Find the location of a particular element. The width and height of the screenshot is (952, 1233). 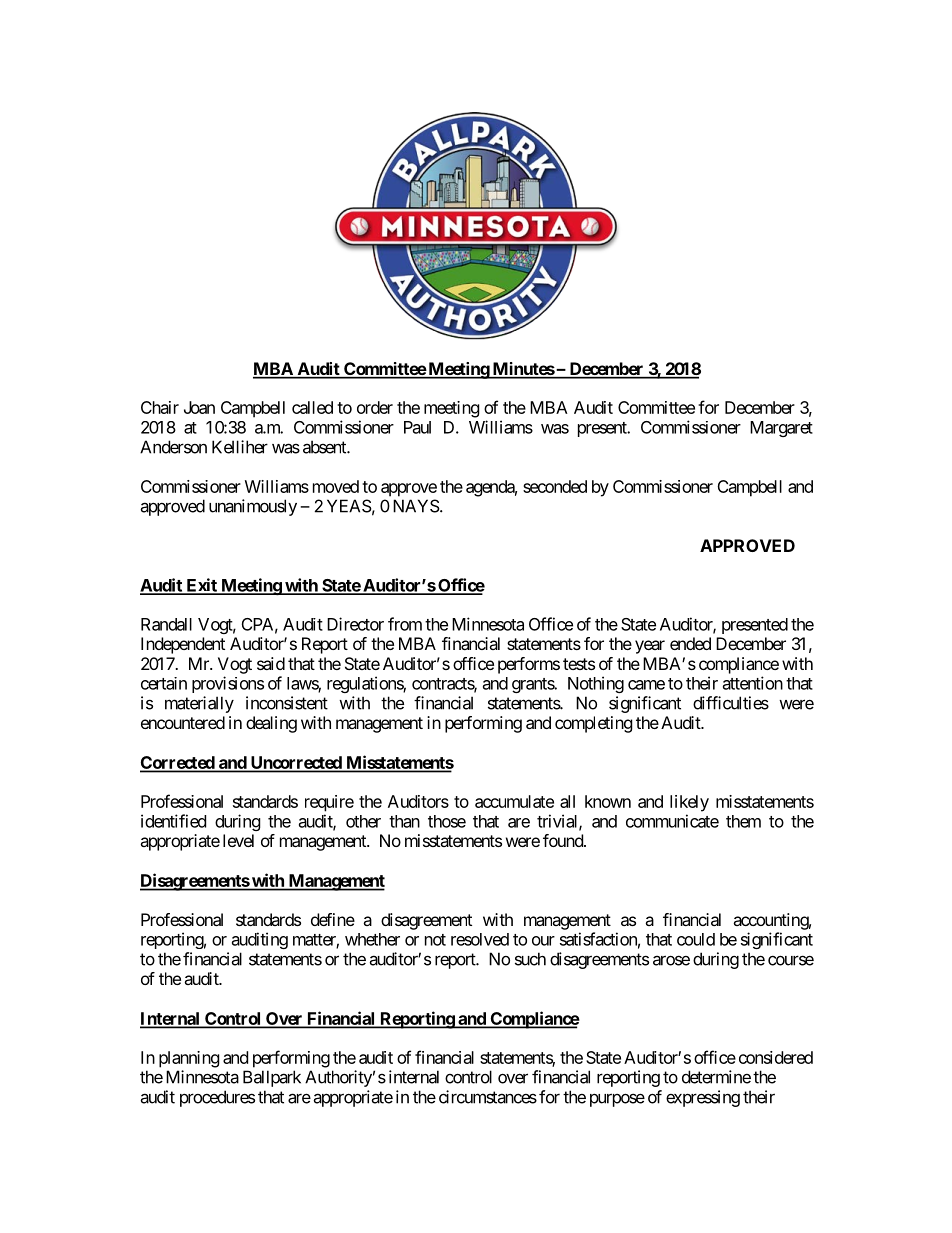

Margaret is located at coordinates (781, 429).
